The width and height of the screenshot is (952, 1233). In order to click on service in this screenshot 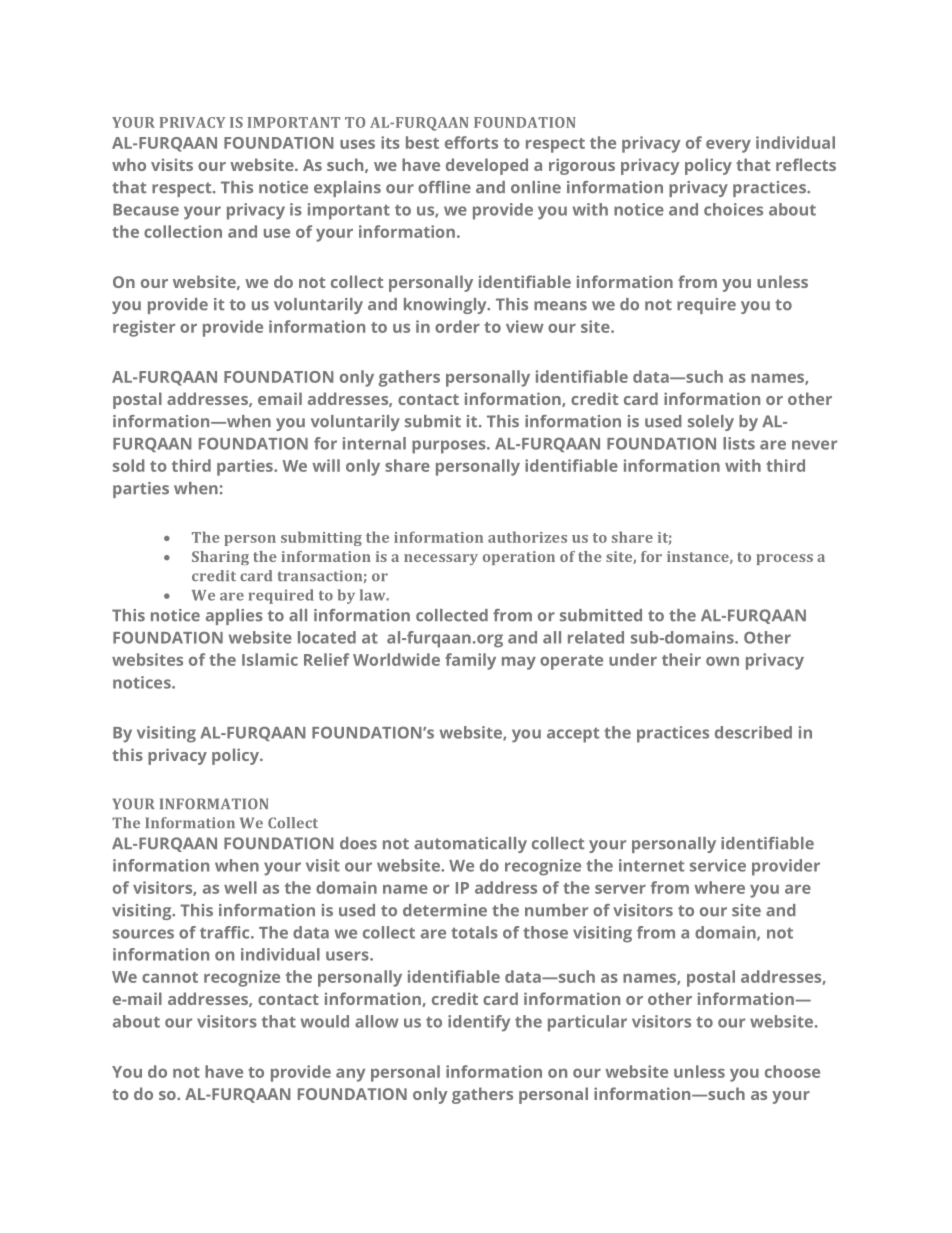, I will do `click(718, 865)`.
